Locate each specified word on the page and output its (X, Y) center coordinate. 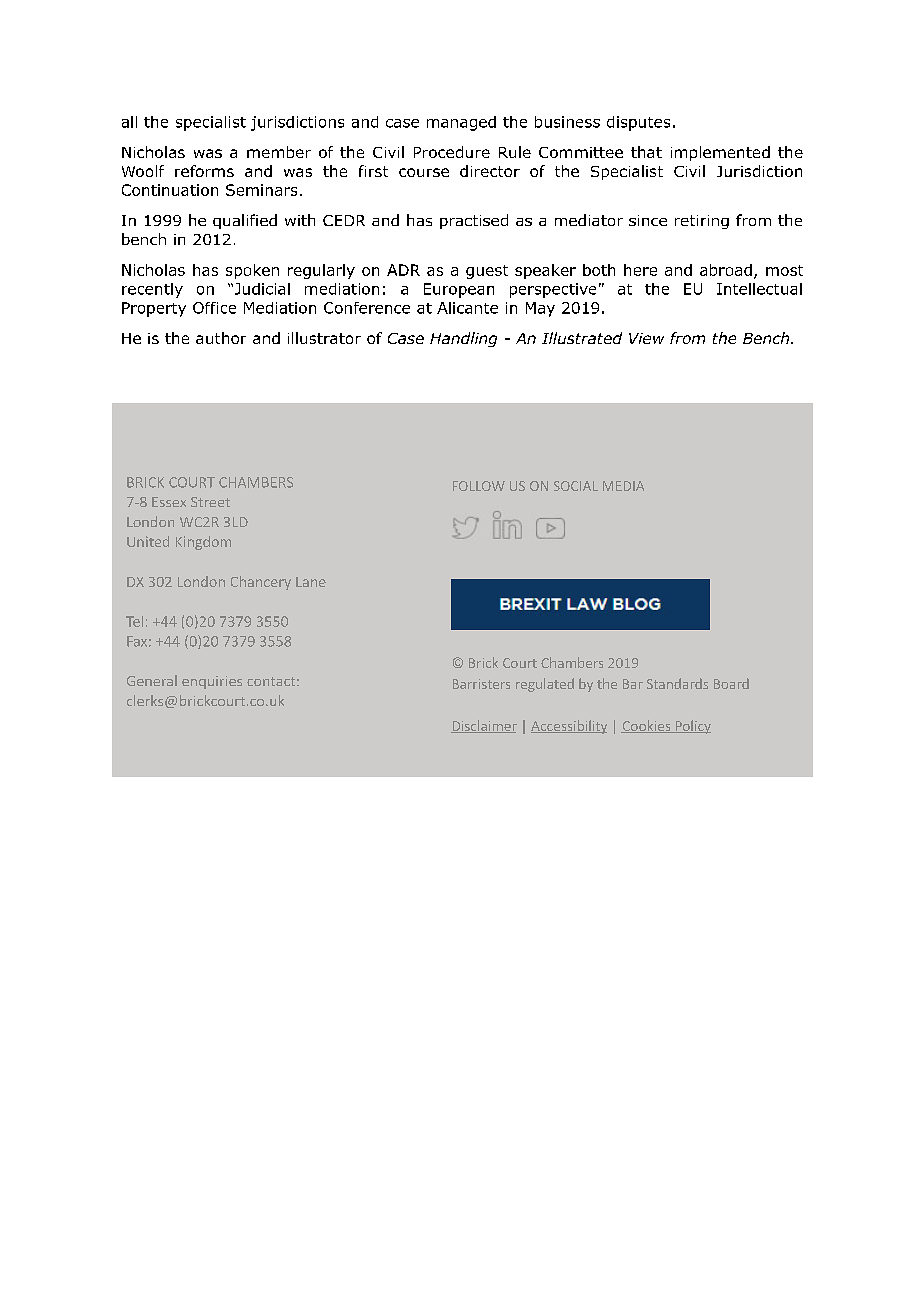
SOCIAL (576, 486)
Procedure (452, 152)
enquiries (212, 682)
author (221, 338)
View (646, 338)
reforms (204, 171)
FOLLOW (479, 486)
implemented (720, 153)
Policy (692, 727)
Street (210, 502)
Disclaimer (484, 726)
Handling (463, 339)
